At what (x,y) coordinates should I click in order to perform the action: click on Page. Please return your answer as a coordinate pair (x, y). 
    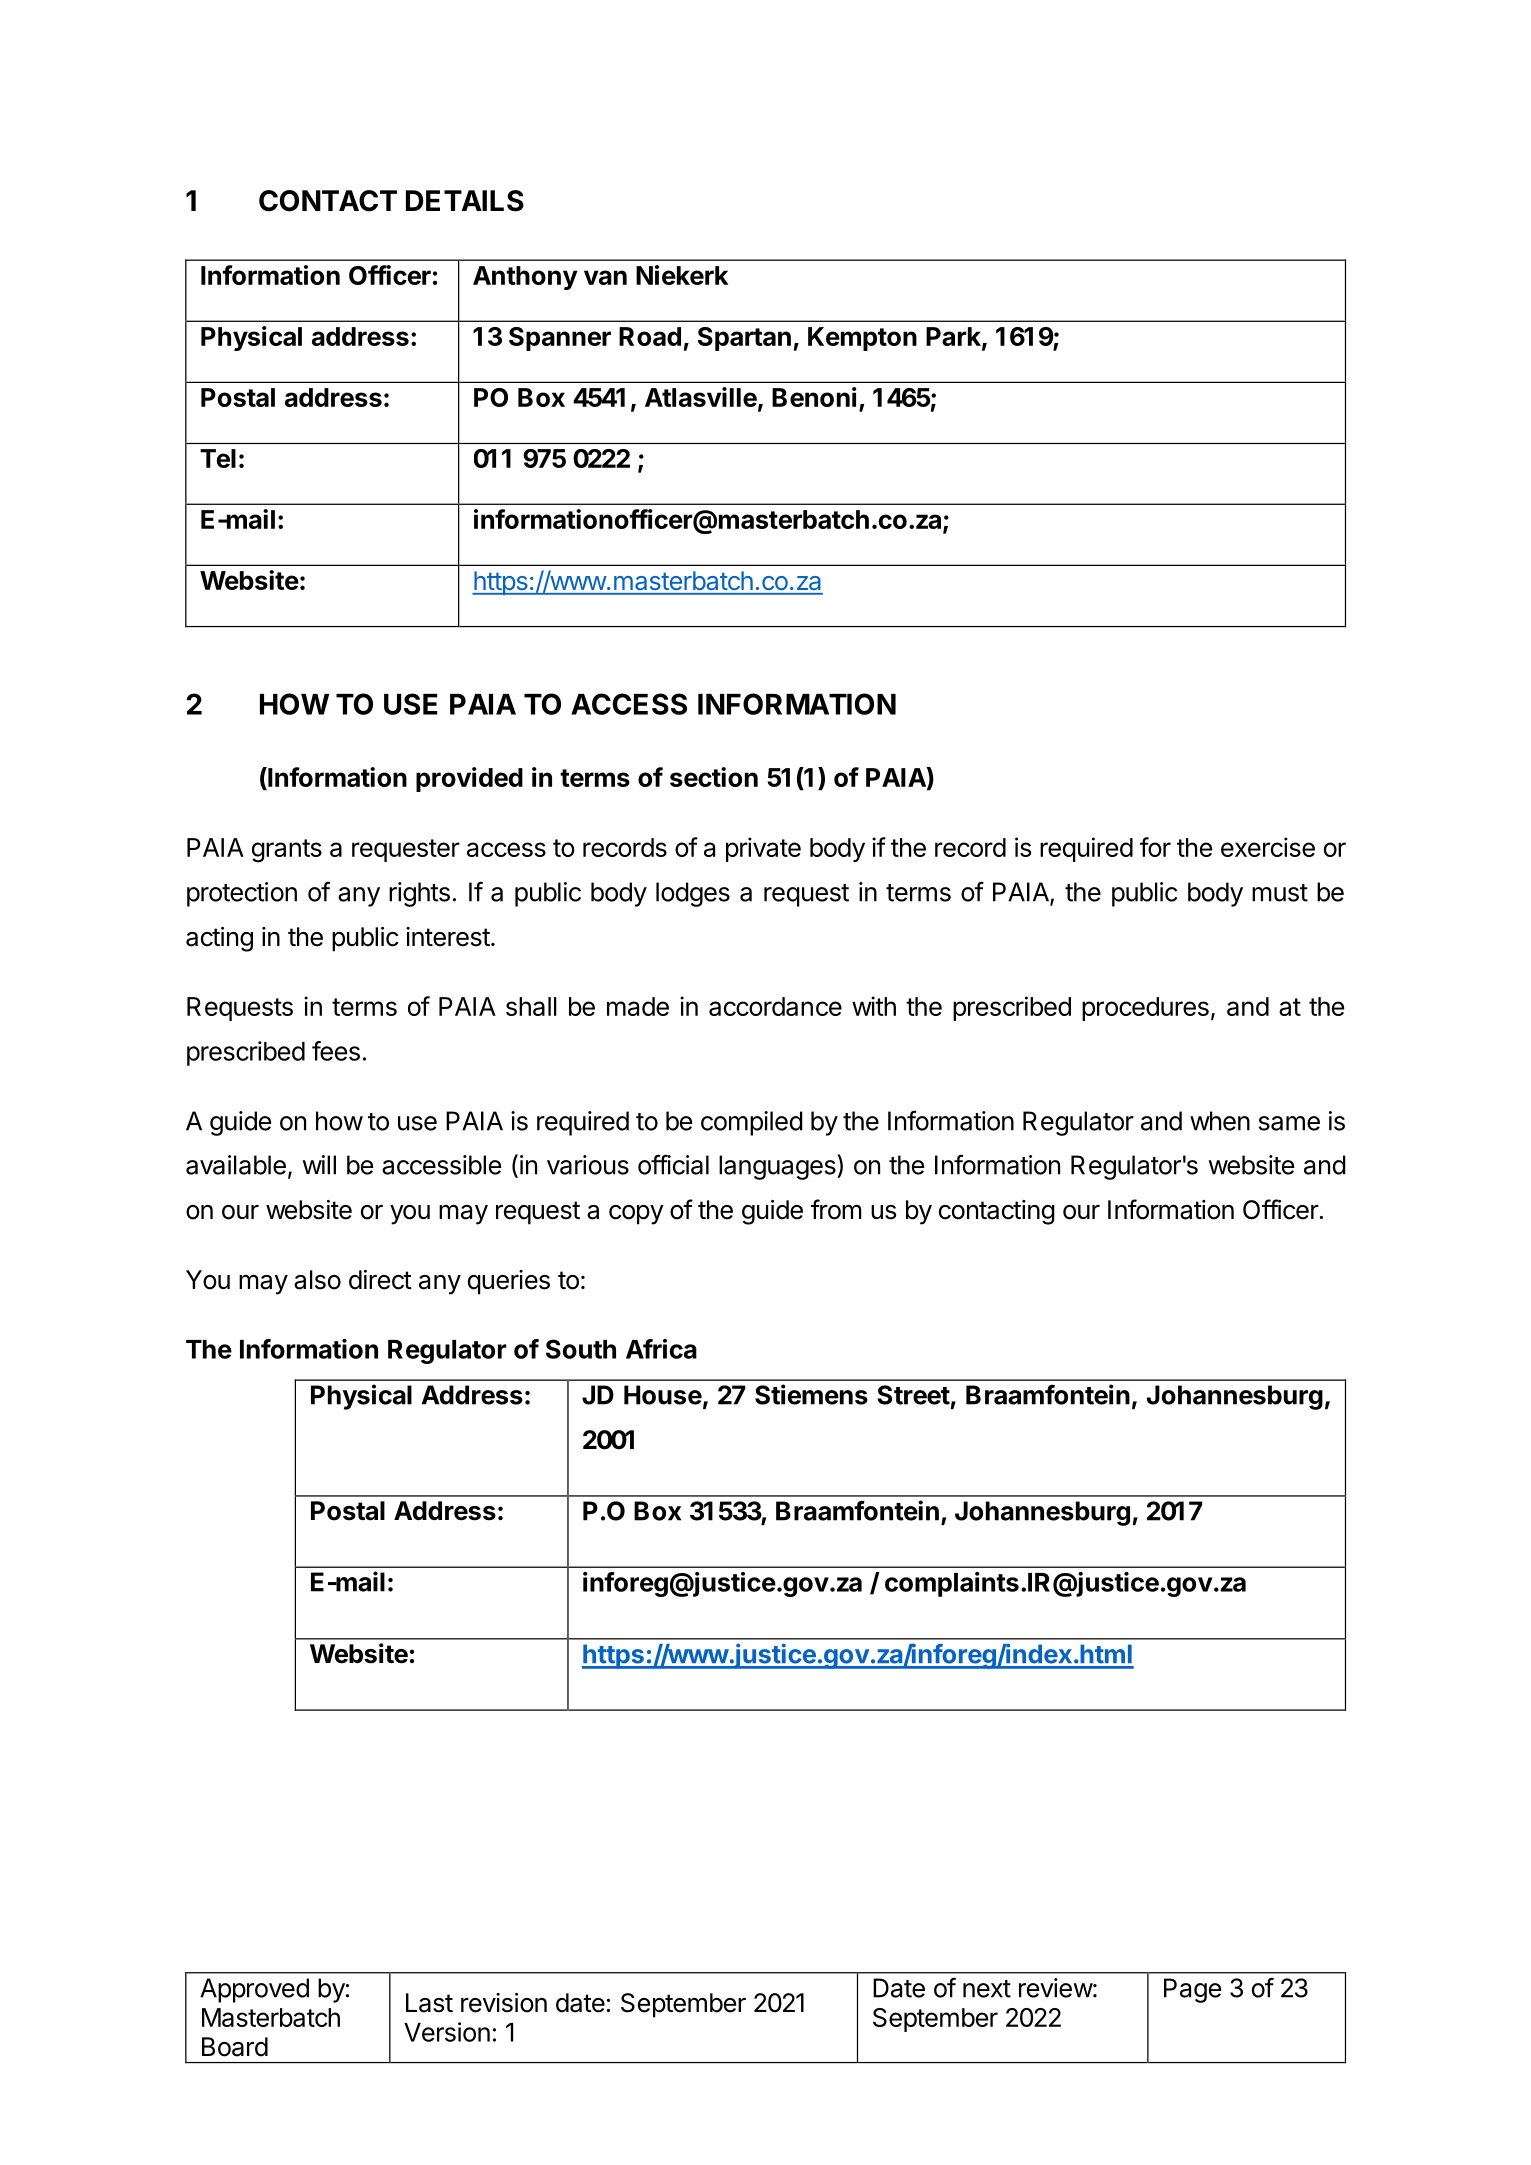
    Looking at the image, I should click on (1192, 1990).
